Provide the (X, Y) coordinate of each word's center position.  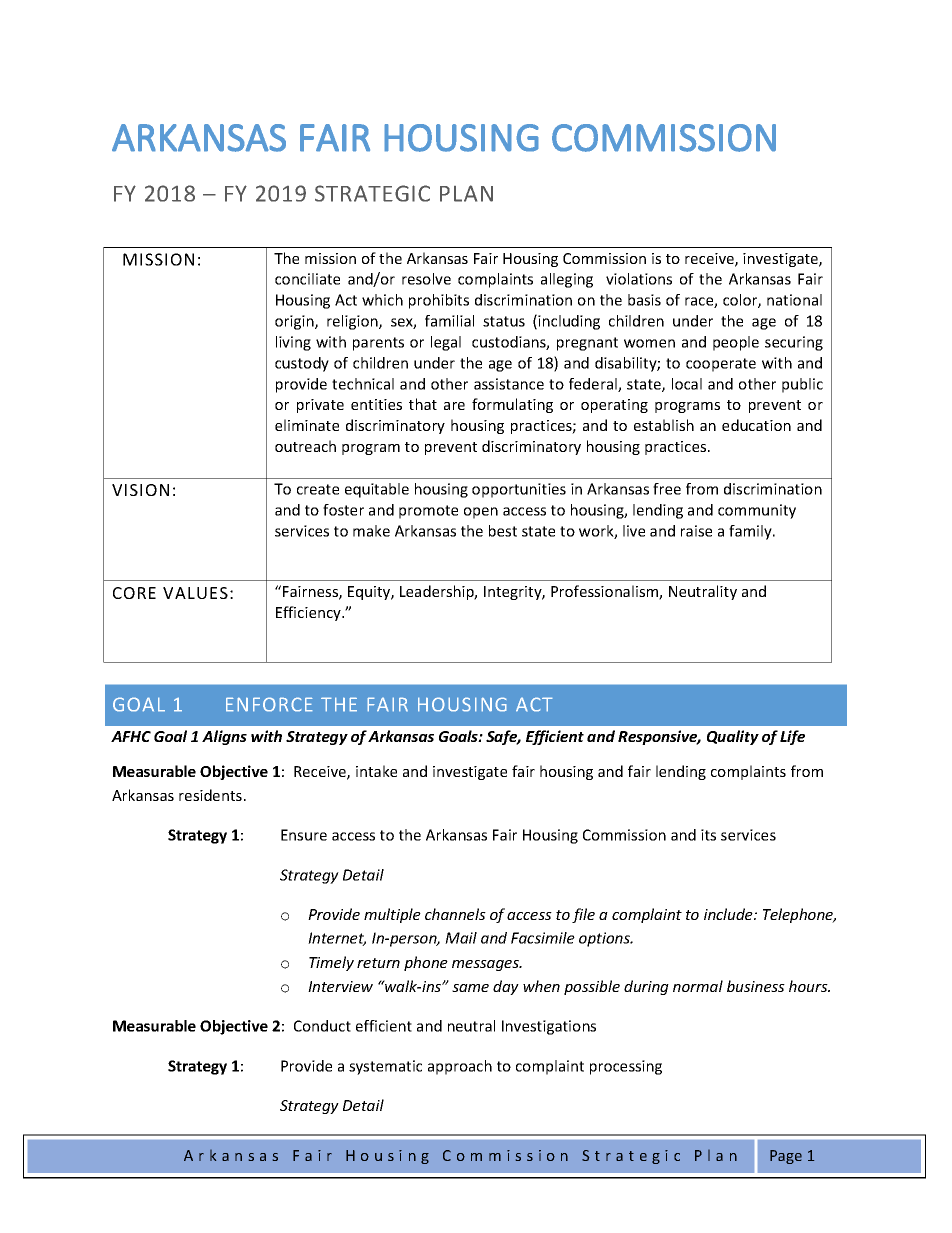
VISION (140, 490)
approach (460, 1067)
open (481, 513)
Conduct (322, 1026)
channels (455, 914)
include (729, 914)
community (757, 511)
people (736, 343)
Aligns (224, 737)
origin (295, 322)
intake (376, 771)
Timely (331, 963)
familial (449, 321)
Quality (733, 737)
